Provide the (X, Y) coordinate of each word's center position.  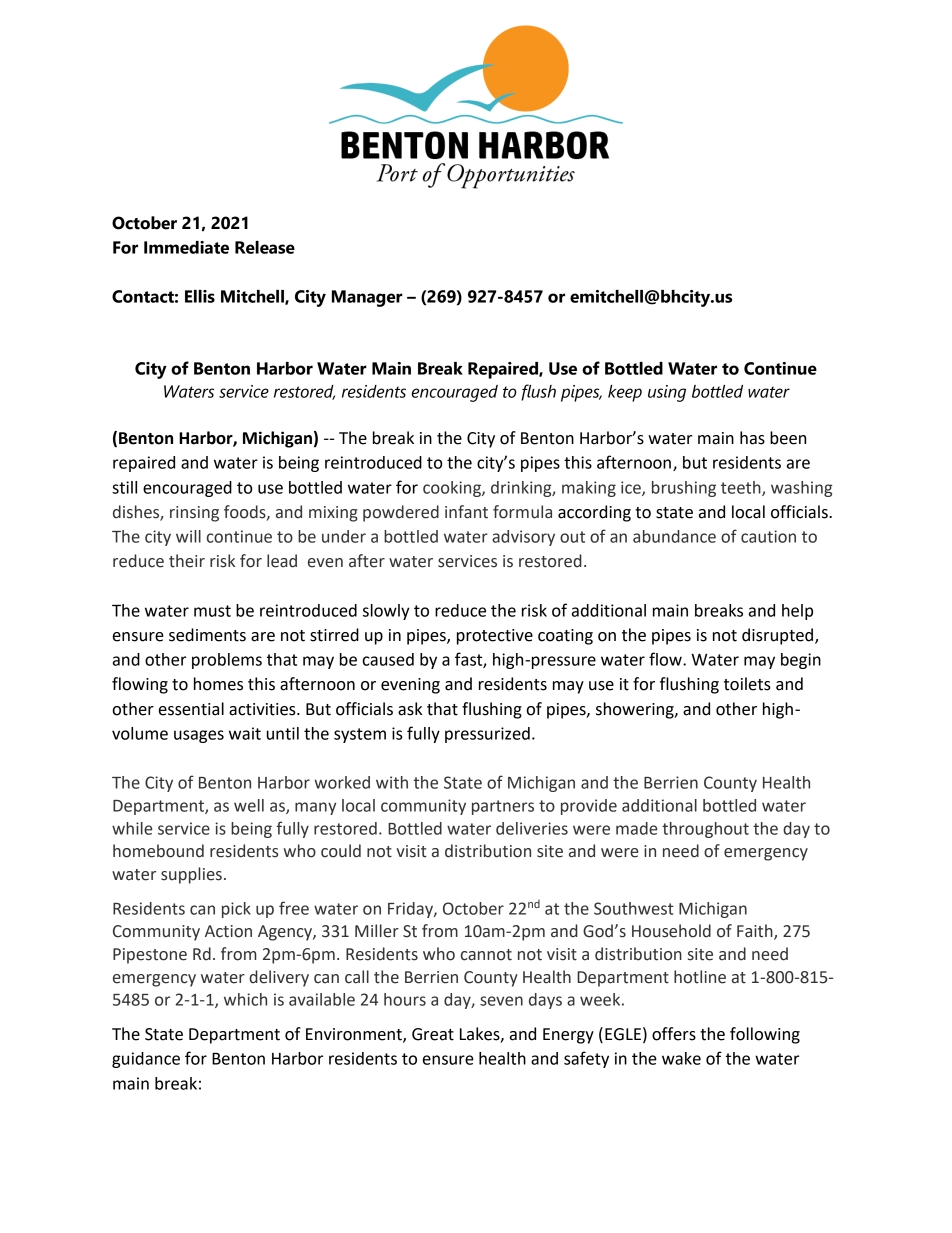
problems (227, 661)
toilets (747, 684)
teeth (742, 488)
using (667, 393)
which (245, 999)
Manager (367, 298)
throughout (705, 830)
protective (495, 637)
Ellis (200, 296)
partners (503, 807)
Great (433, 1034)
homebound (158, 851)
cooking (453, 489)
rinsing (194, 514)
